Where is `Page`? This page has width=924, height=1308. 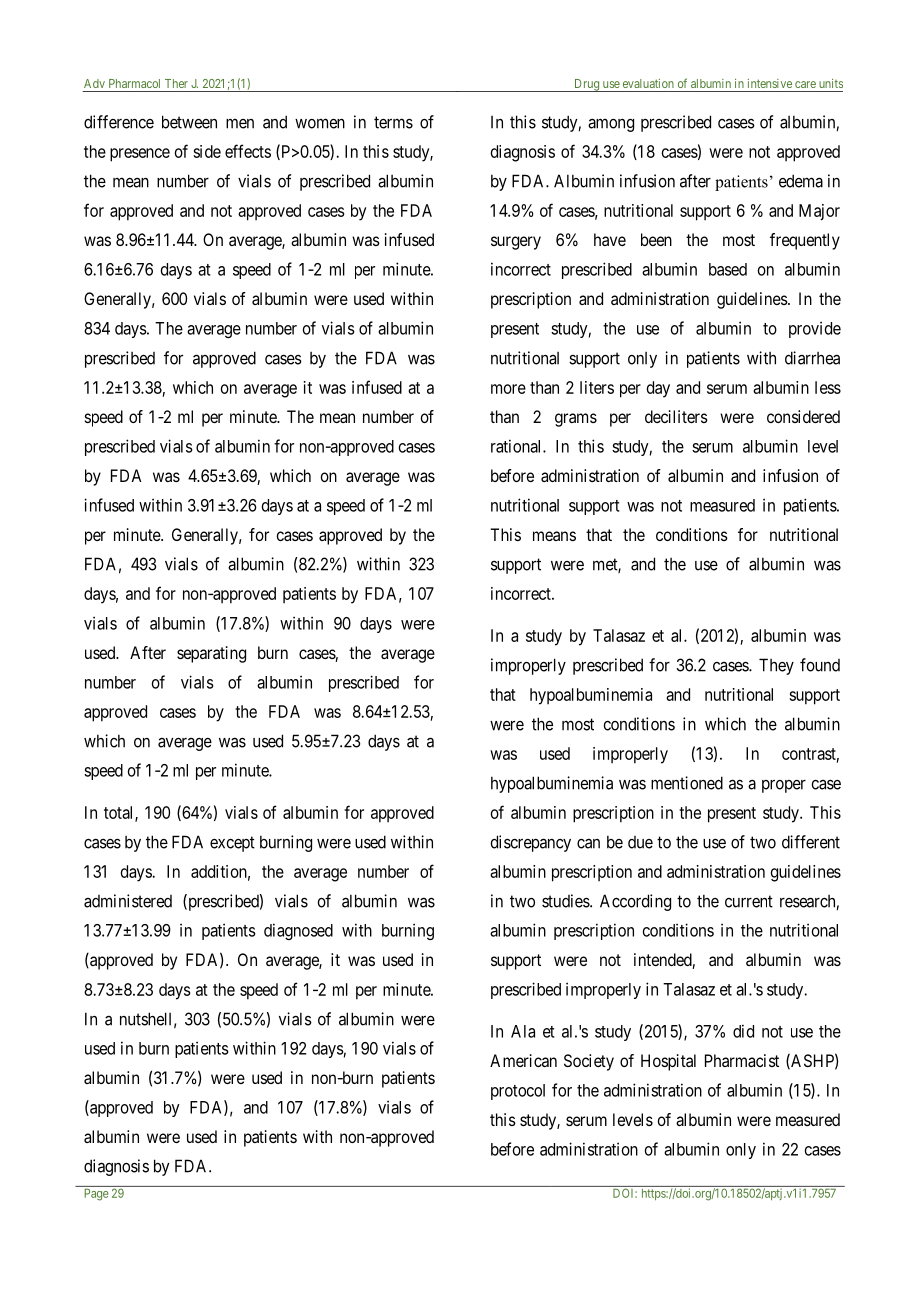
Page is located at coordinates (96, 1195).
